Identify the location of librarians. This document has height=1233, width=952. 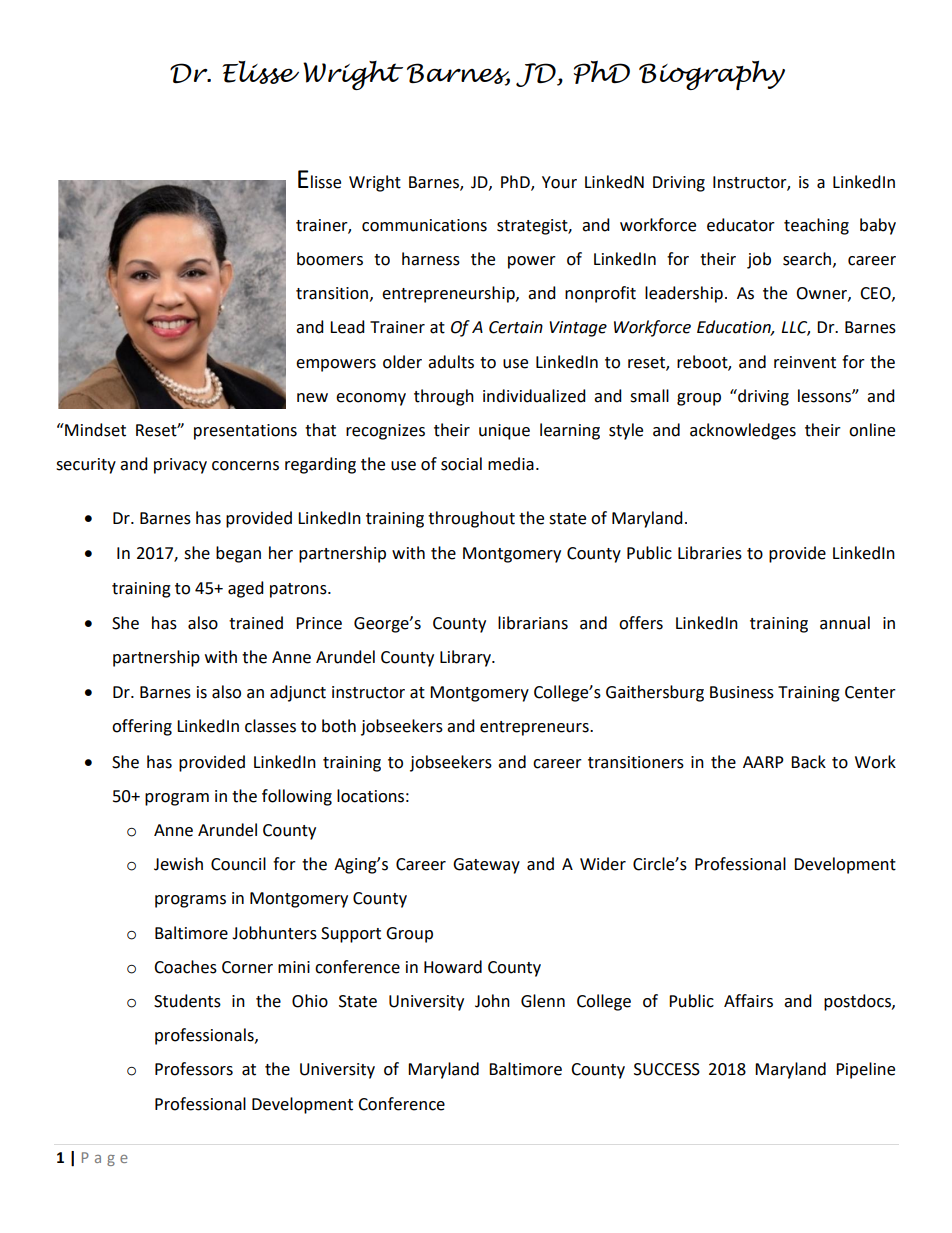
(533, 623).
